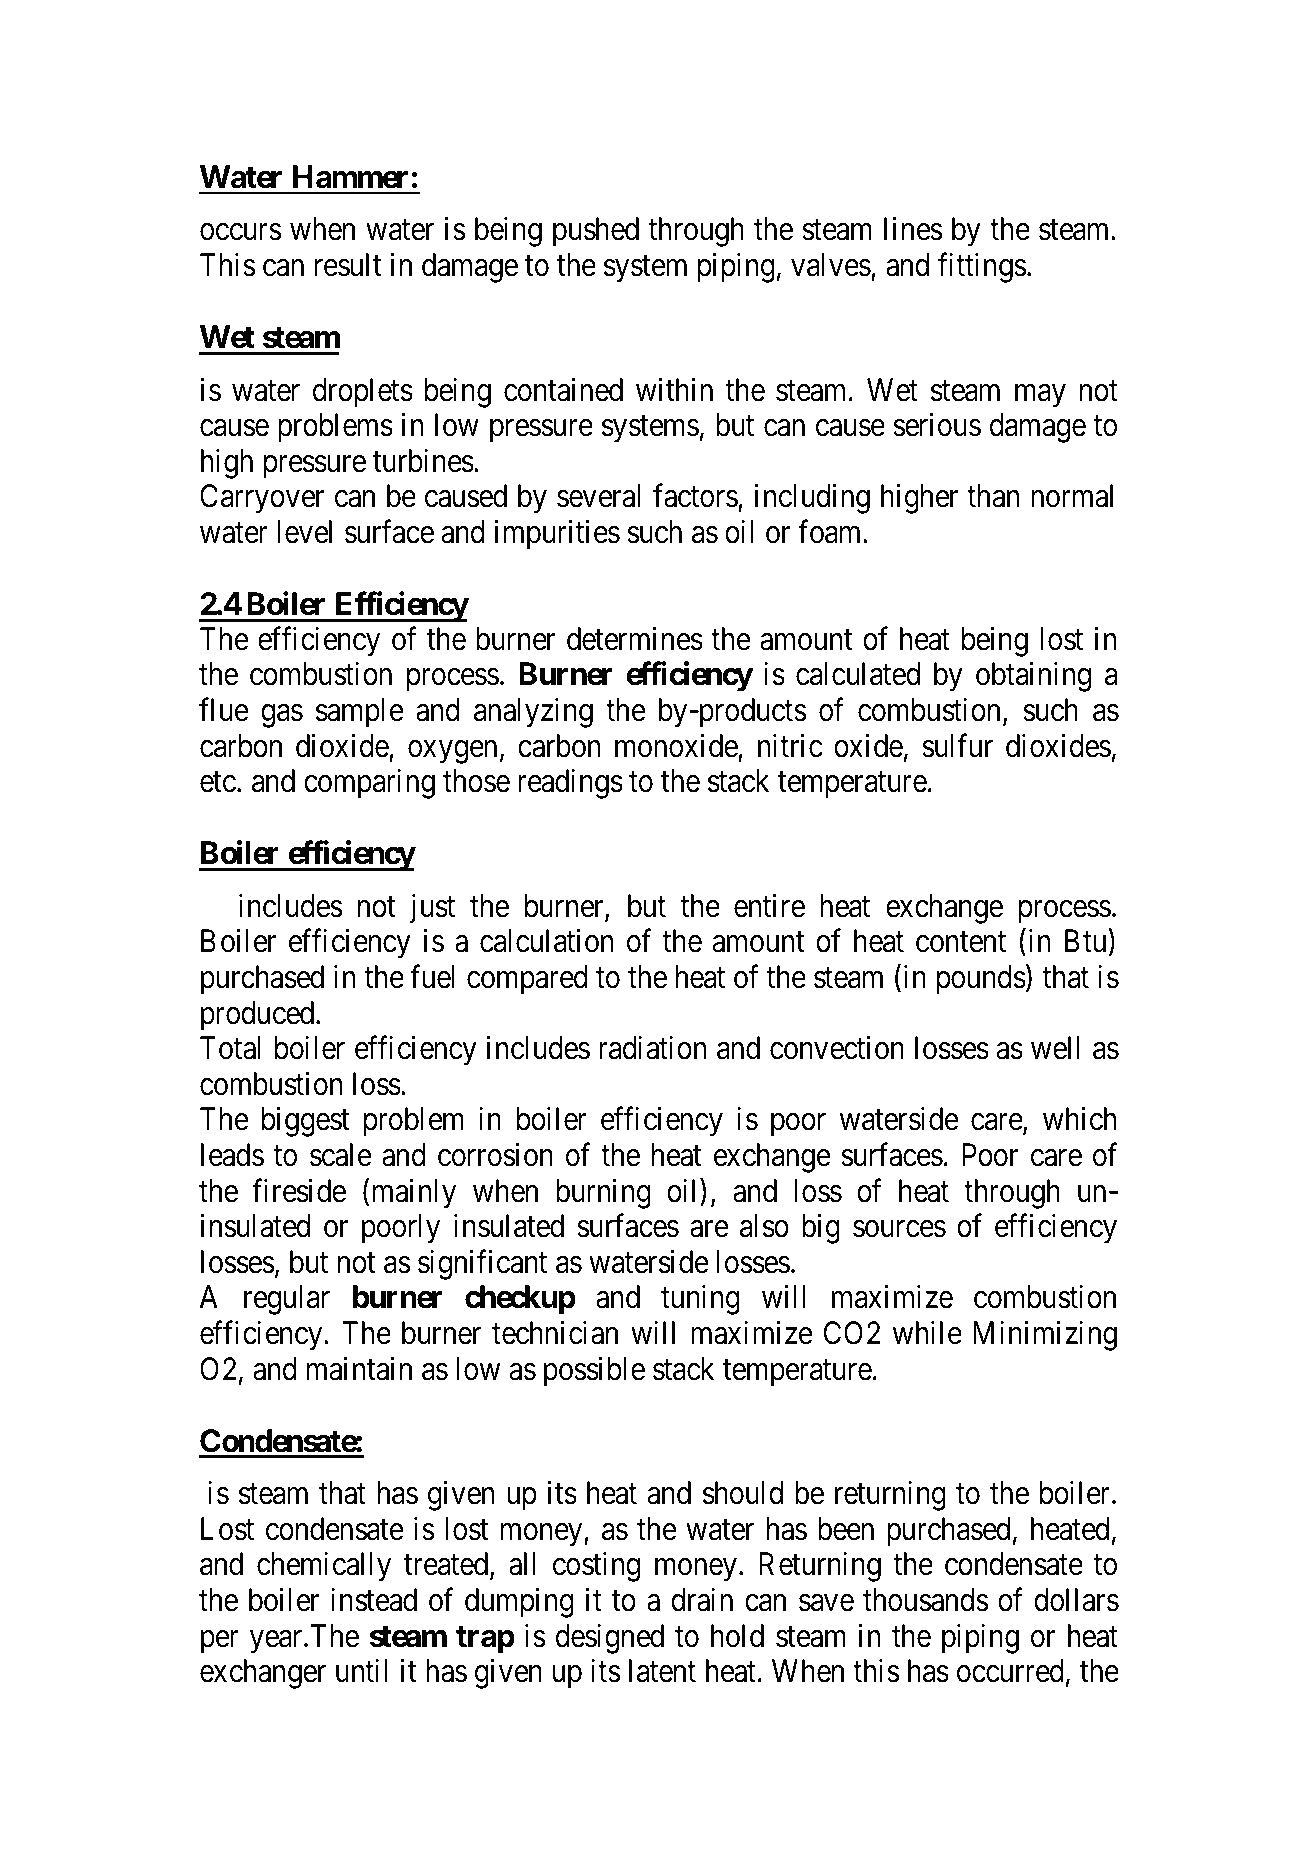 The image size is (1316, 1862). What do you see at coordinates (982, 268) in the document?
I see `fittings` at bounding box center [982, 268].
